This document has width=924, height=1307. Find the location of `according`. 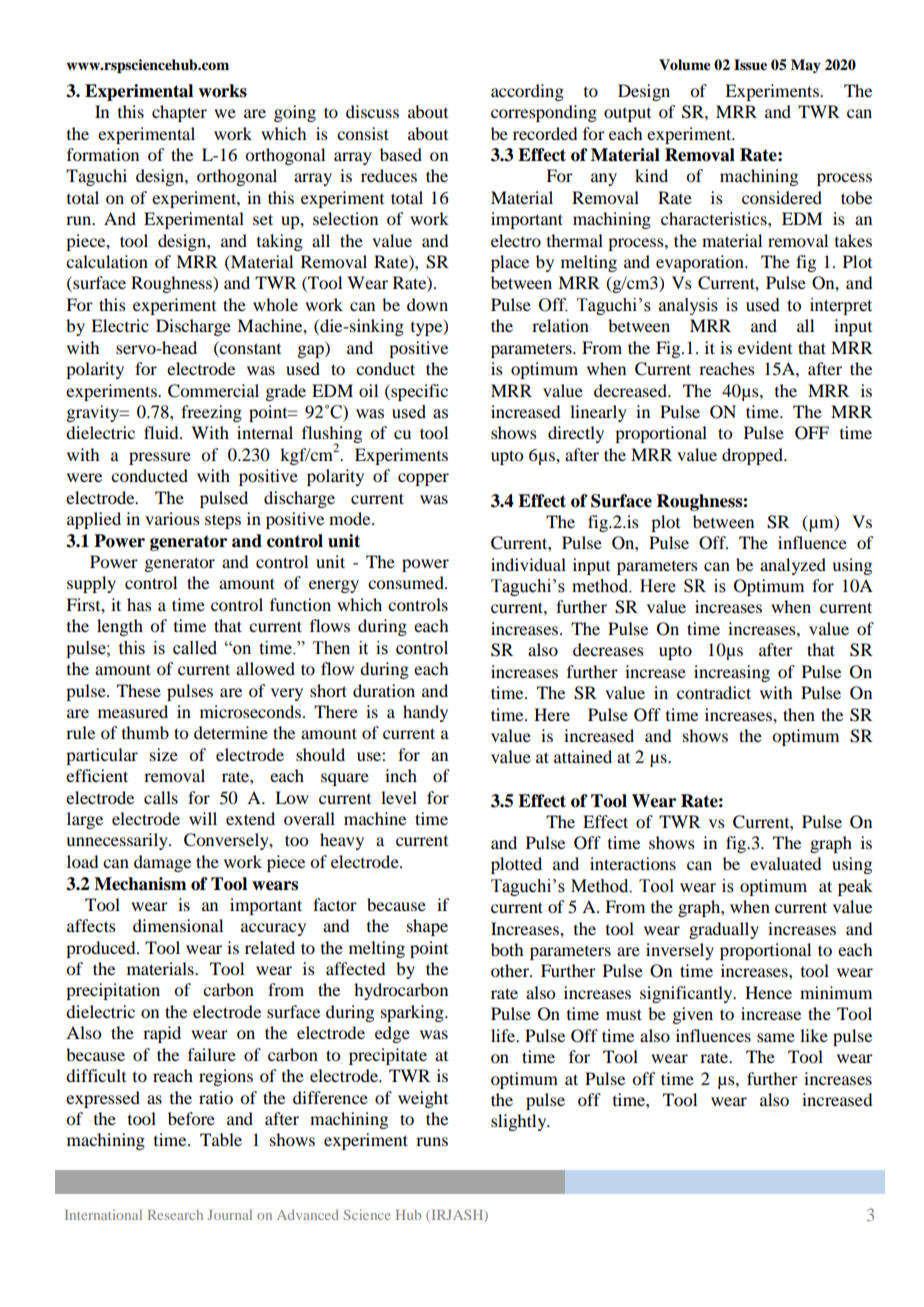

according is located at coordinates (527, 92).
